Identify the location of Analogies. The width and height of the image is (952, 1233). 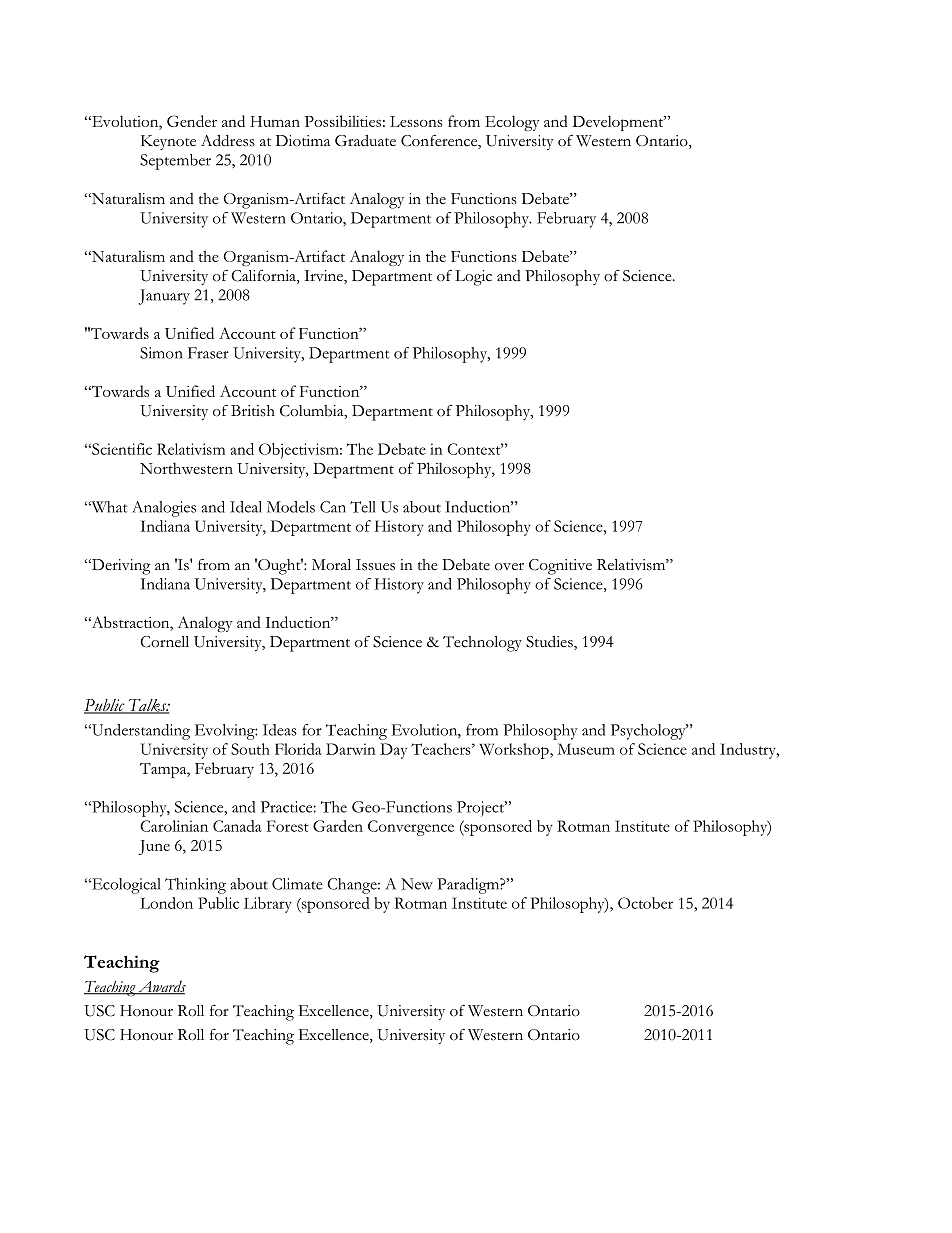
(164, 509).
